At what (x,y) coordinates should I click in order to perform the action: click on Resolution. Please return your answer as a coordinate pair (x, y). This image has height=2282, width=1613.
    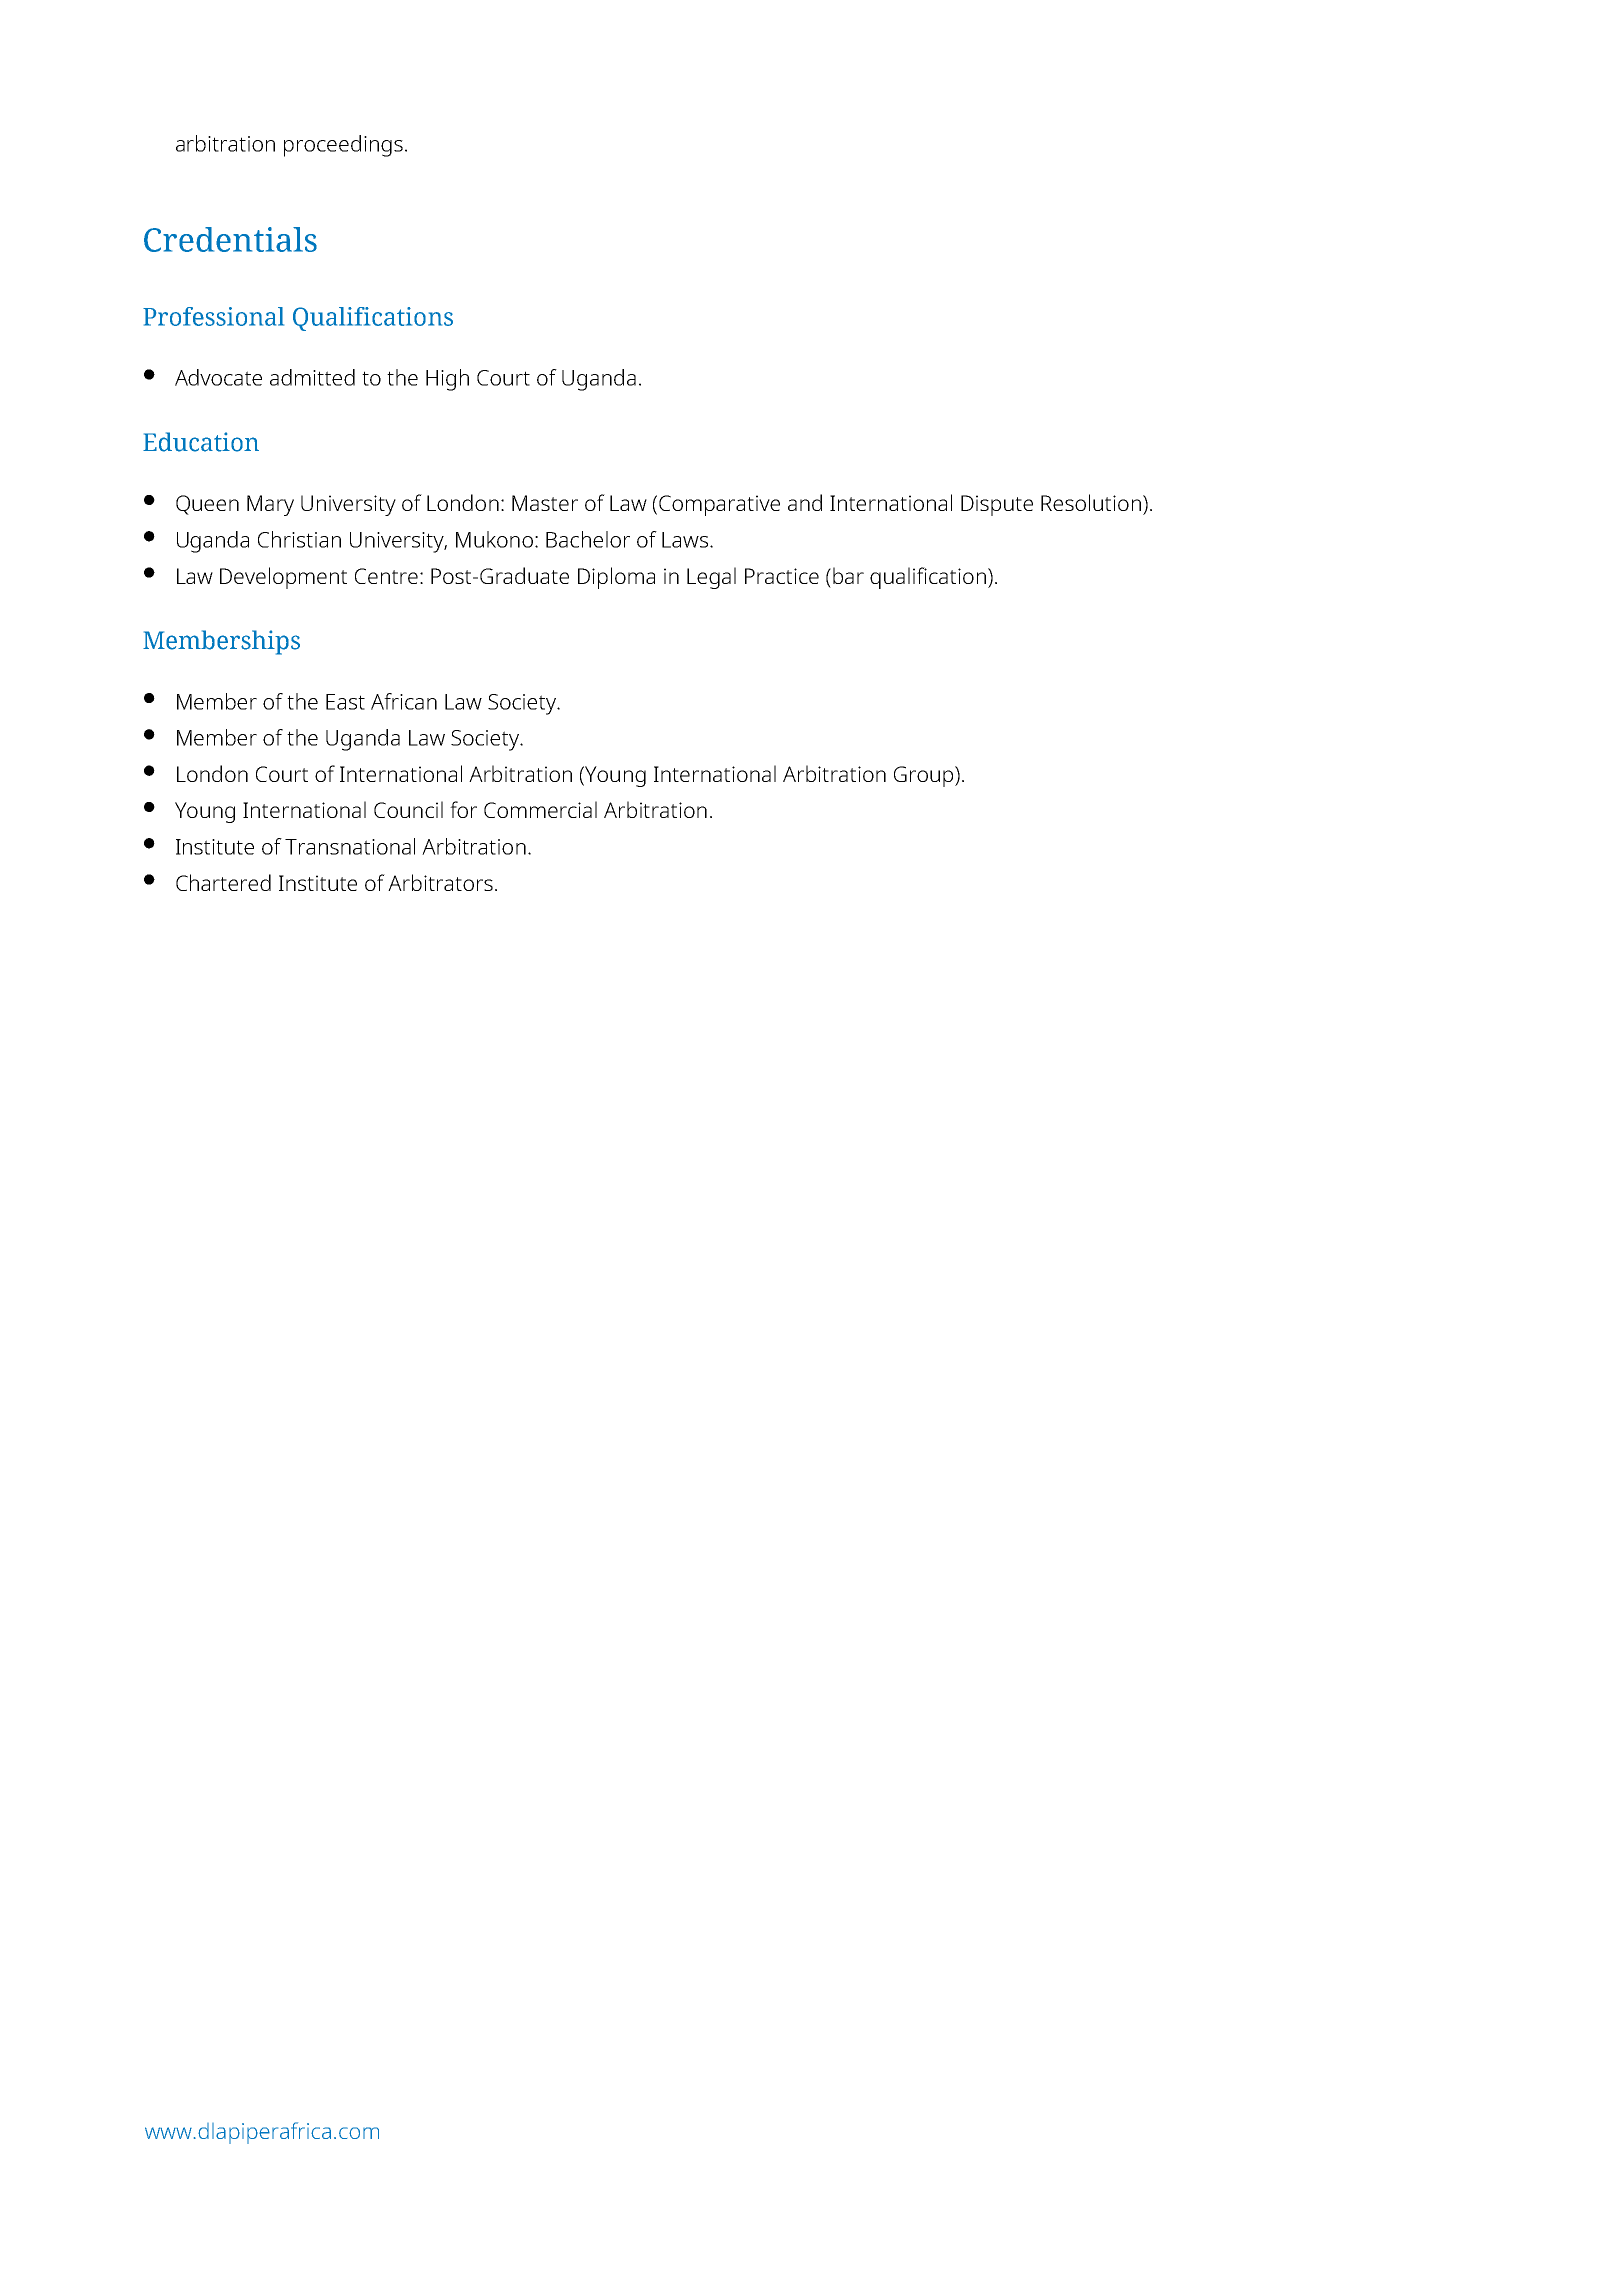
    Looking at the image, I should click on (1091, 502).
